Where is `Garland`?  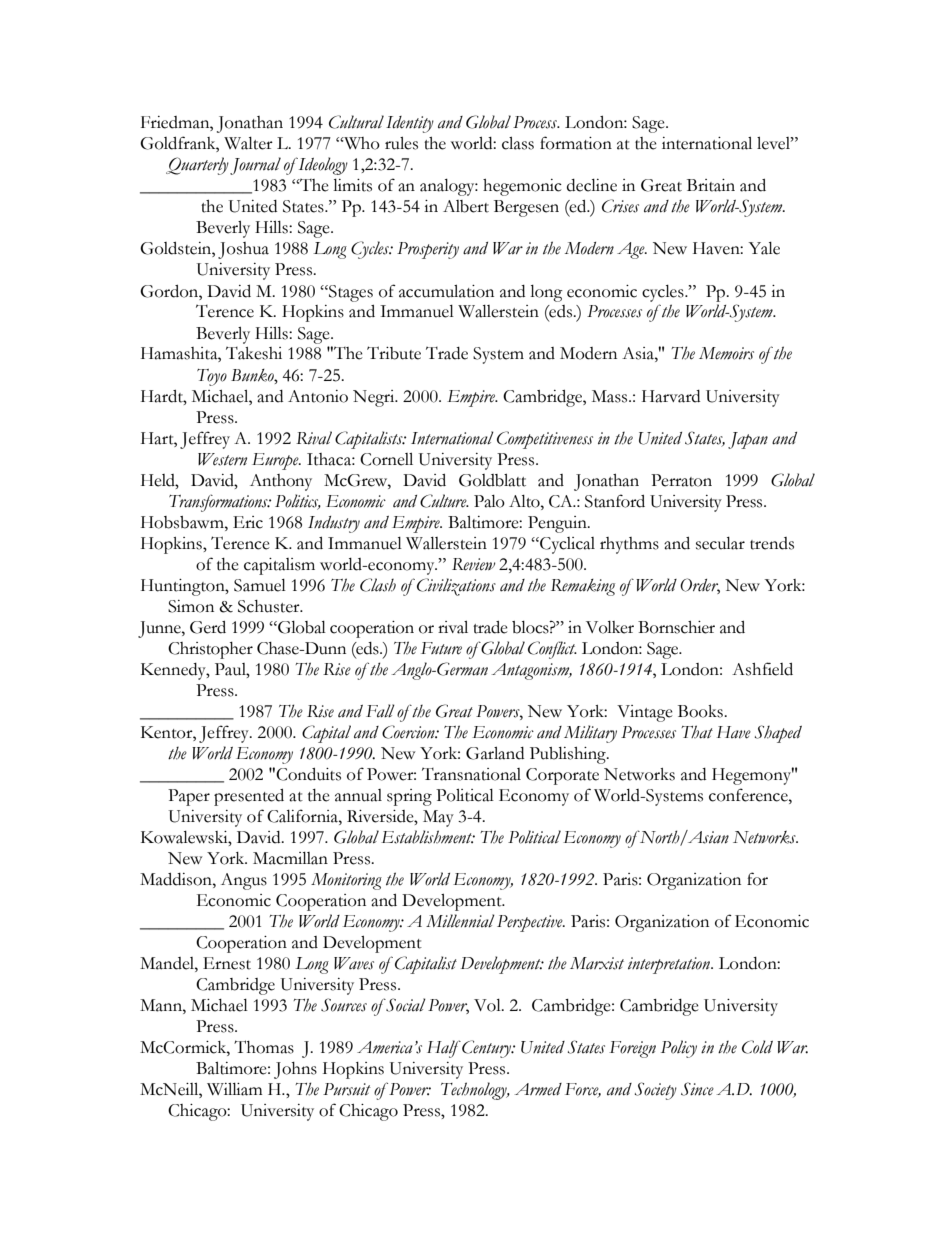
Garland is located at coordinates (495, 753).
